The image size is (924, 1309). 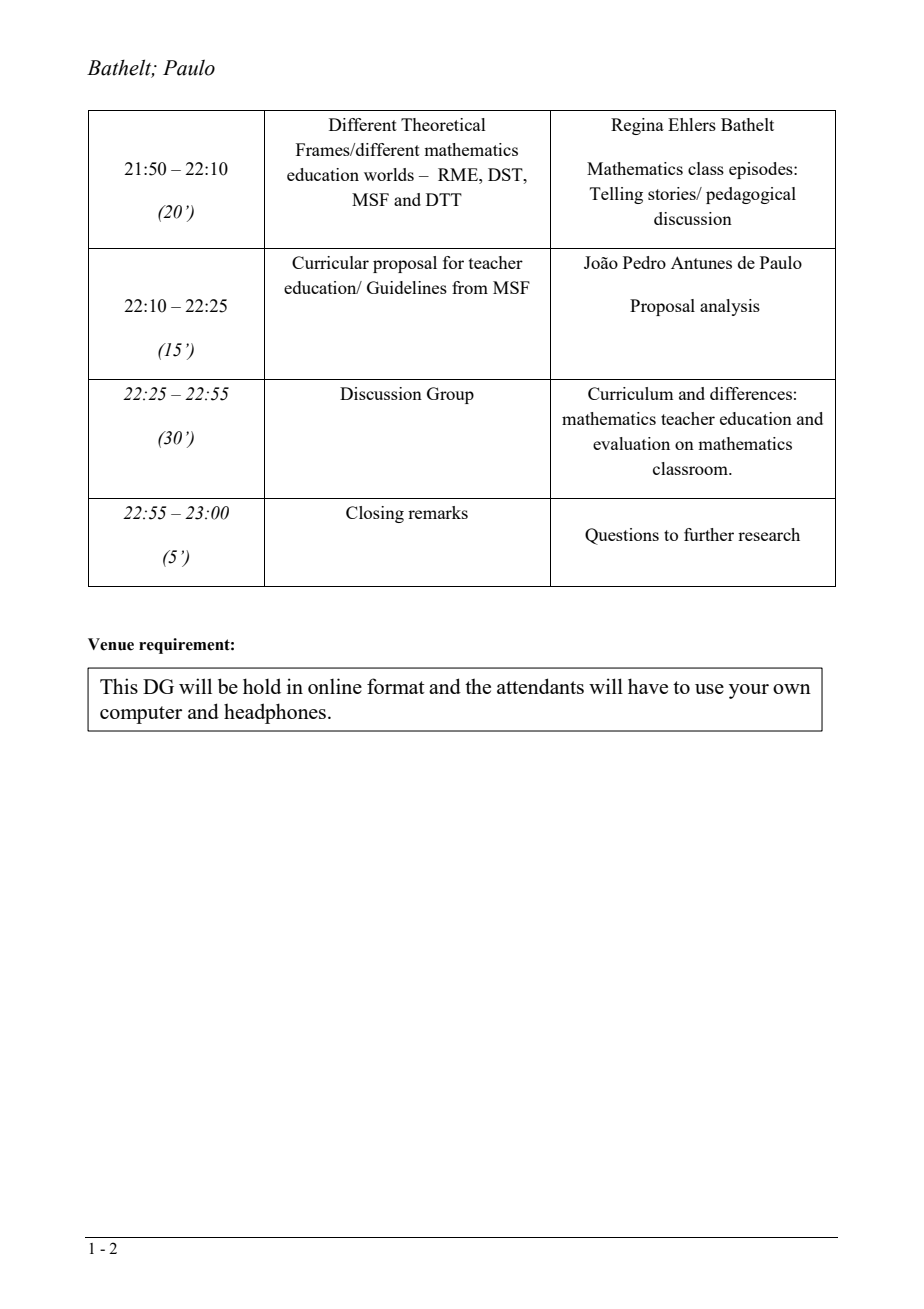 I want to click on further, so click(x=709, y=534).
